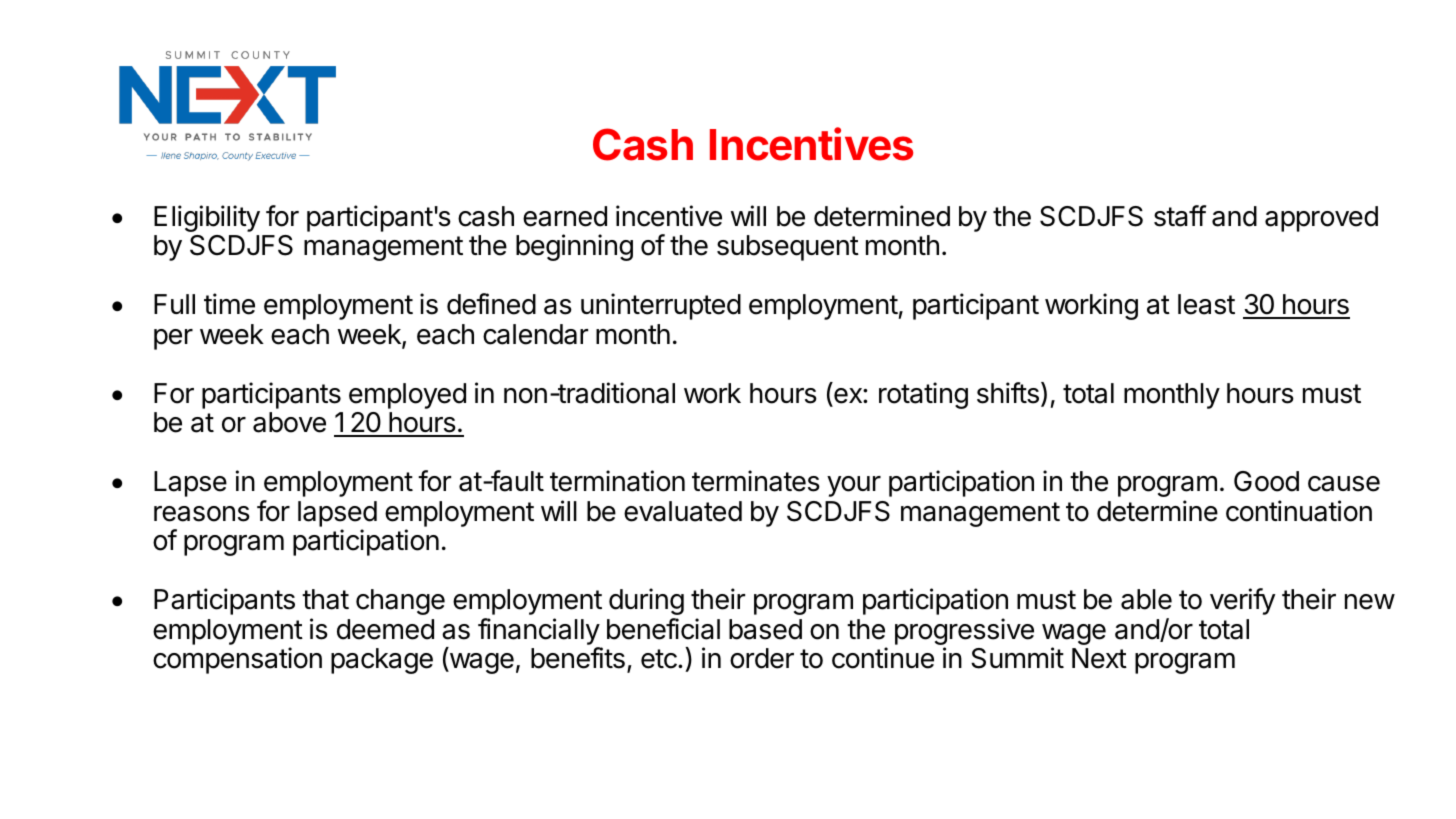 This screenshot has height=819, width=1456. Describe the element at coordinates (207, 218) in the screenshot. I see `Eligibility` at that location.
